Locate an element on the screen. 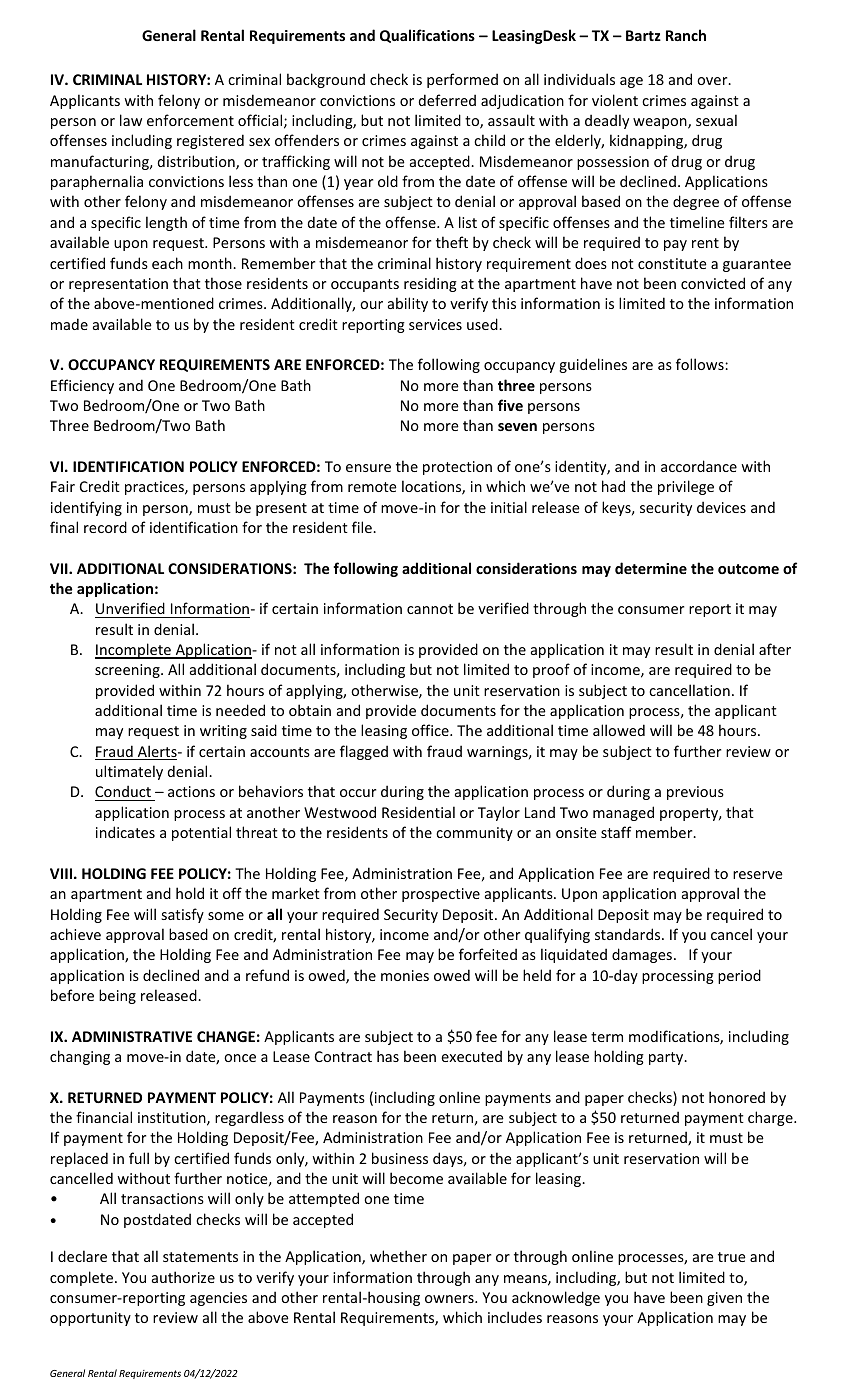 This screenshot has width=849, height=1400. screening is located at coordinates (128, 671).
